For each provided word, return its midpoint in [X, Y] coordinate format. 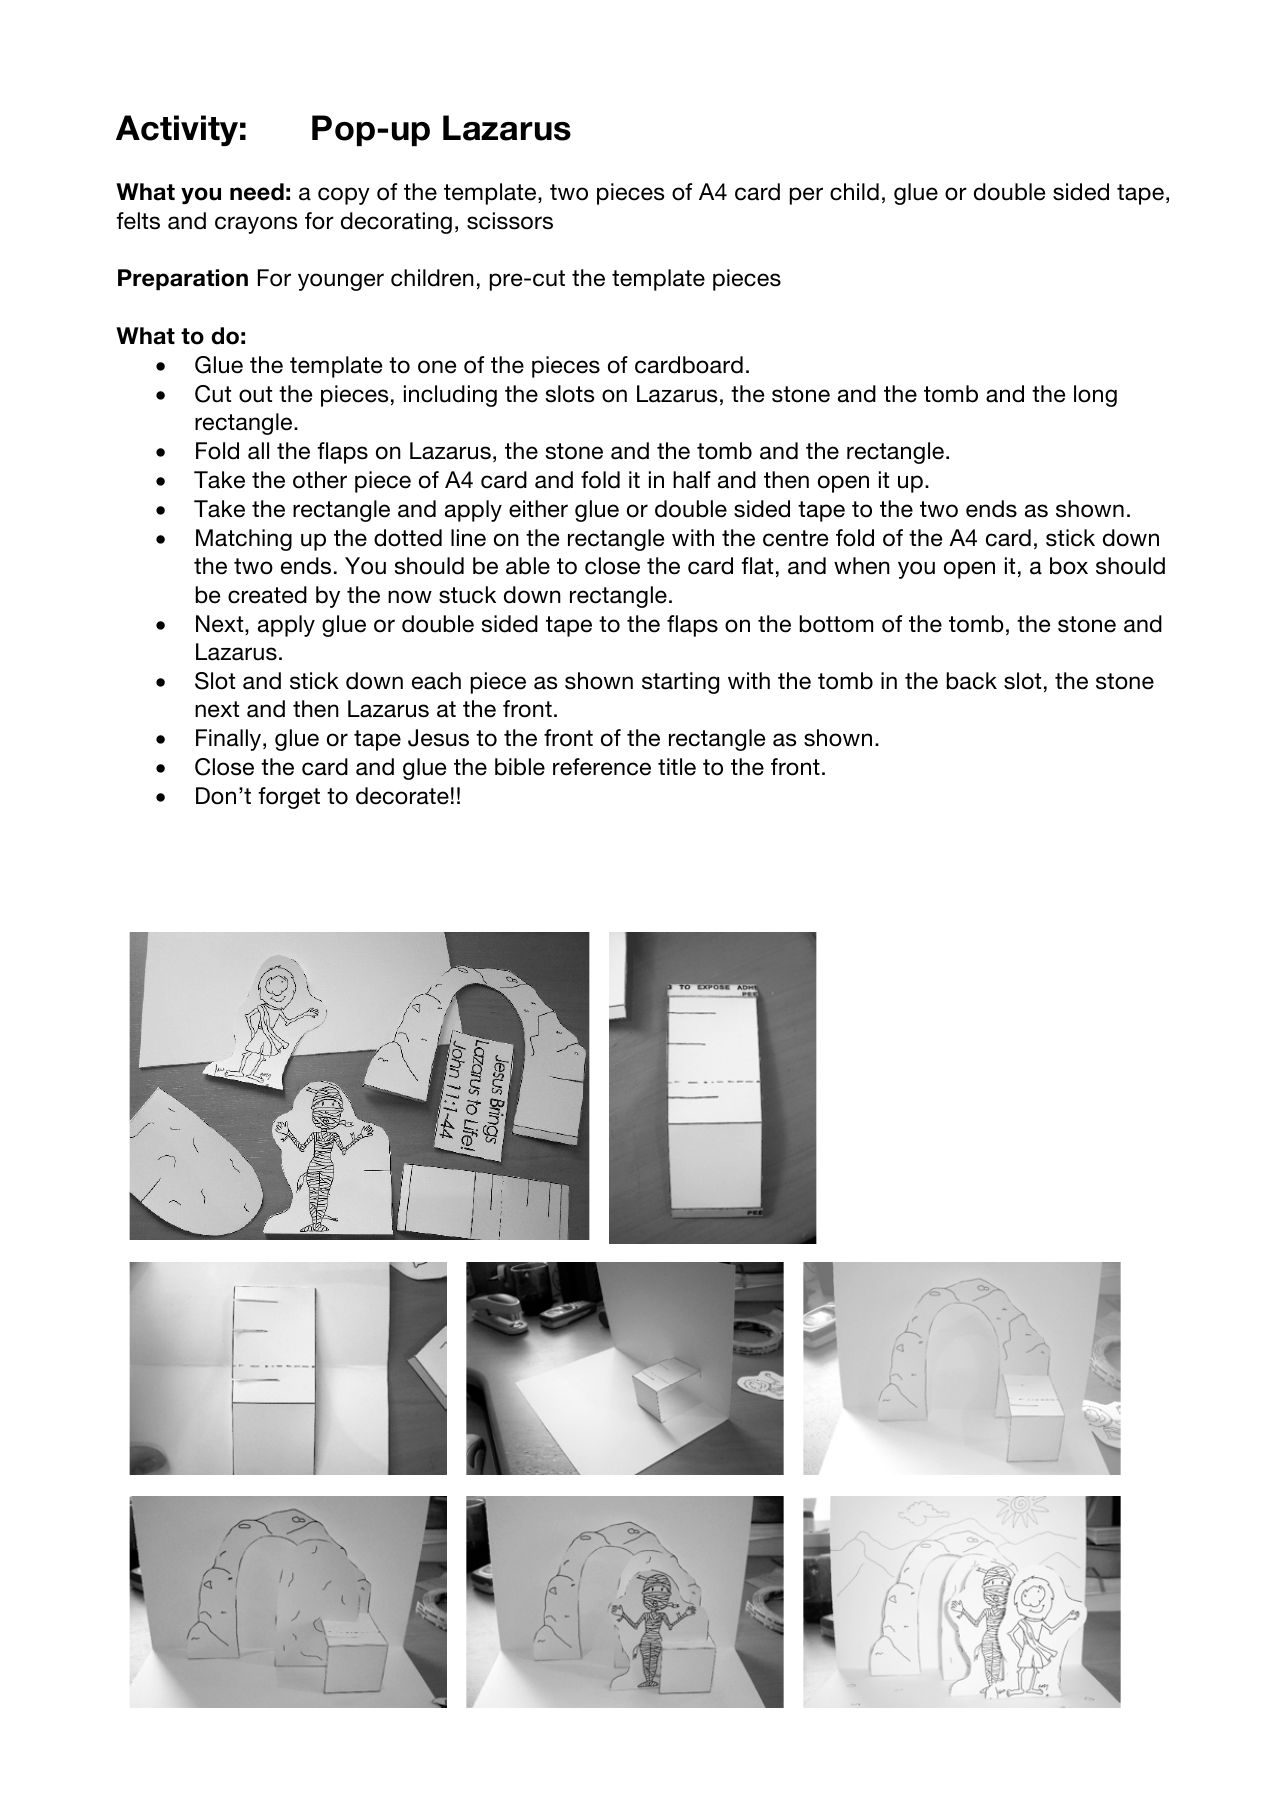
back [972, 681]
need [257, 192]
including [450, 396]
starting [680, 683]
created [267, 595]
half [692, 480]
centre [795, 538]
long [1095, 396]
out [255, 394]
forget [289, 798]
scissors [510, 221]
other [320, 480]
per [806, 196]
